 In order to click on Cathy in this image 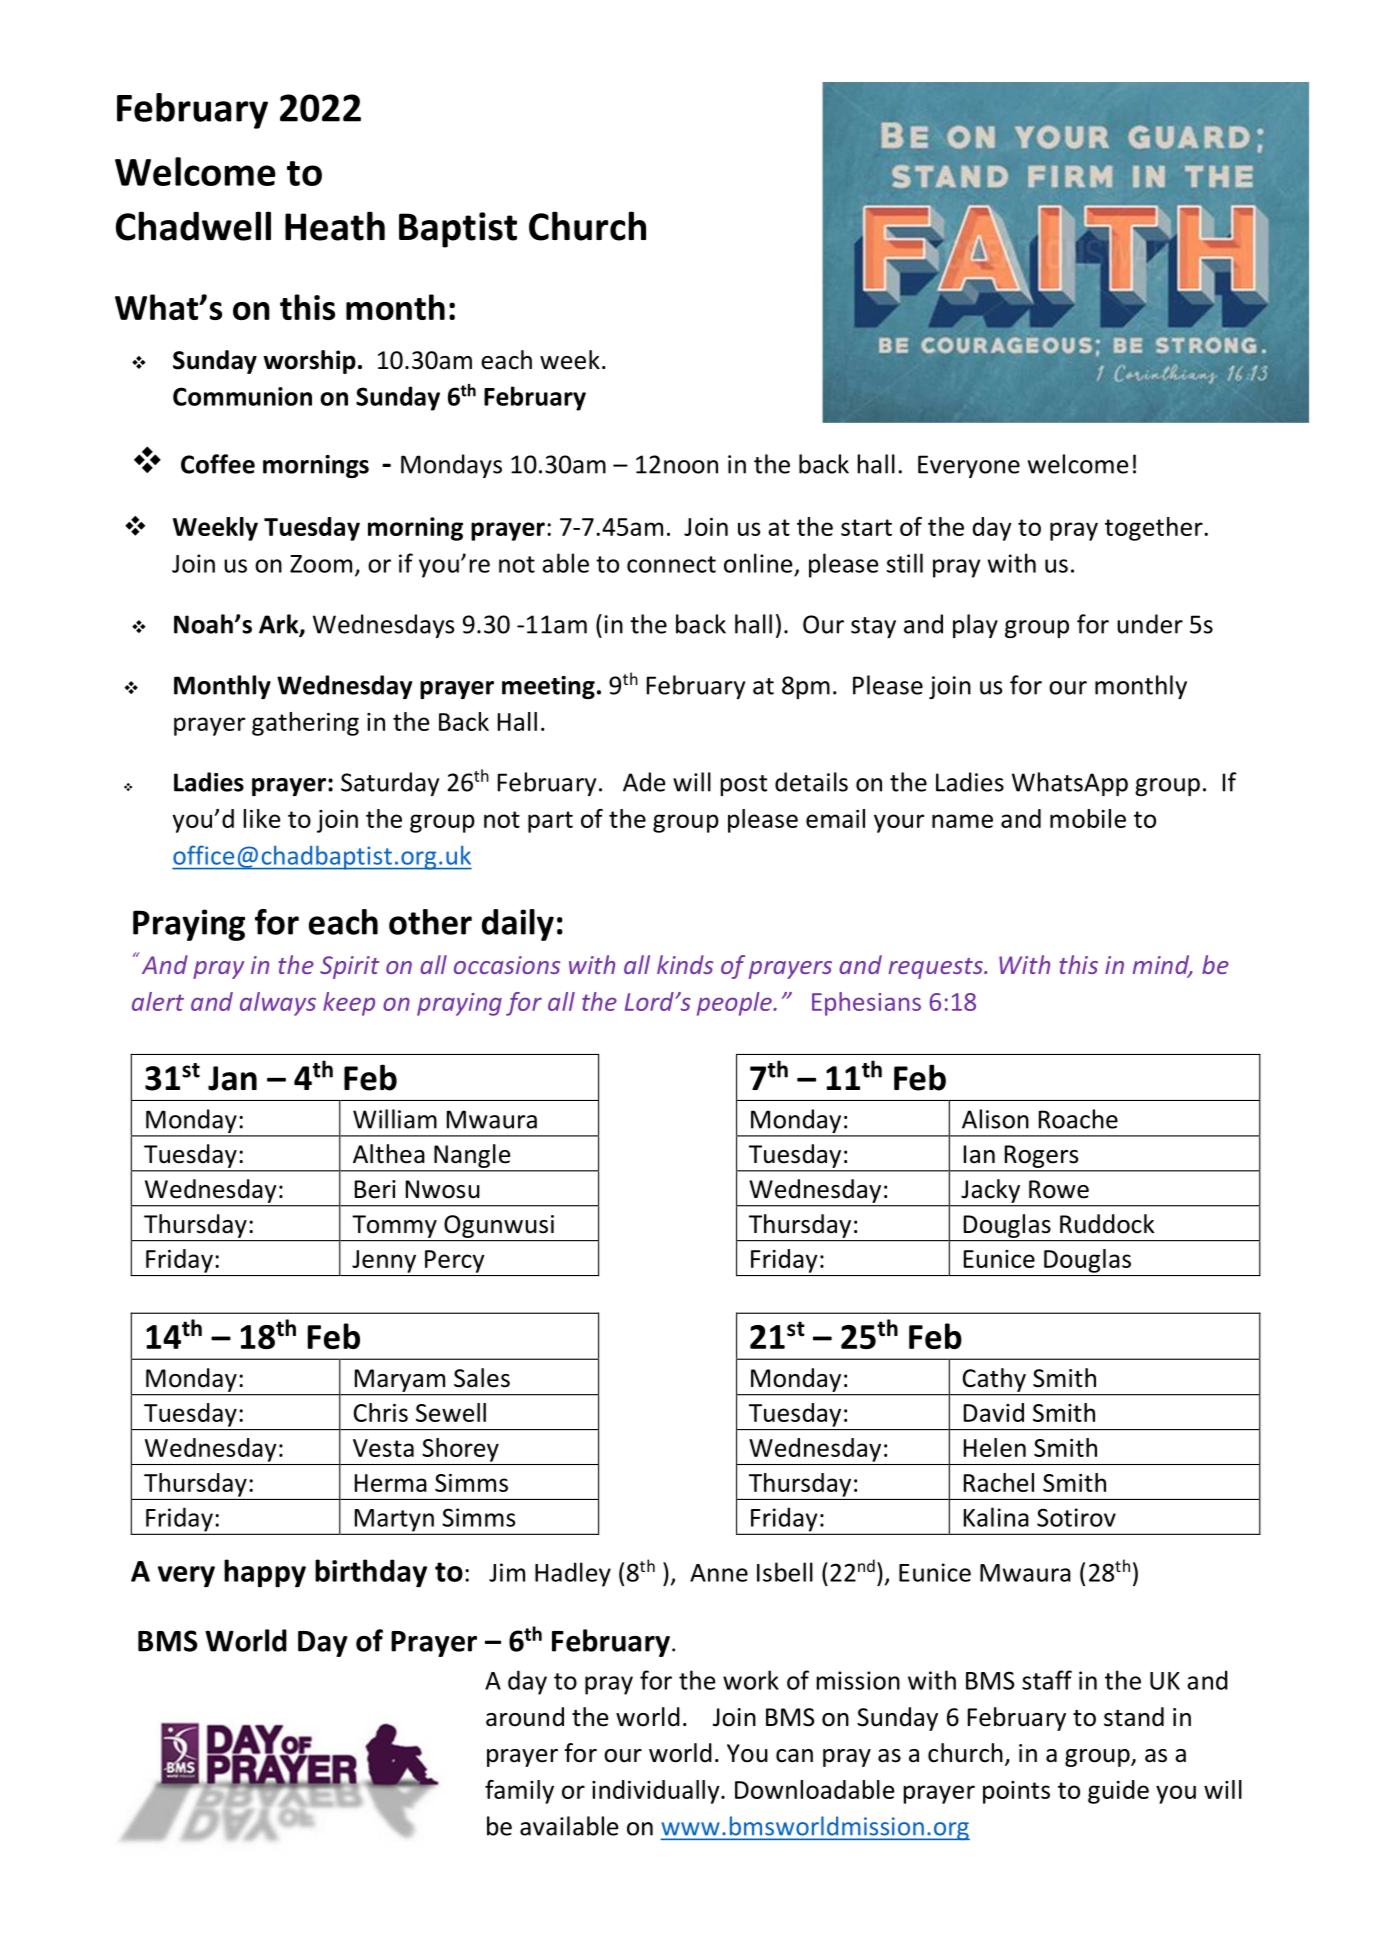, I will do `click(994, 1380)`.
